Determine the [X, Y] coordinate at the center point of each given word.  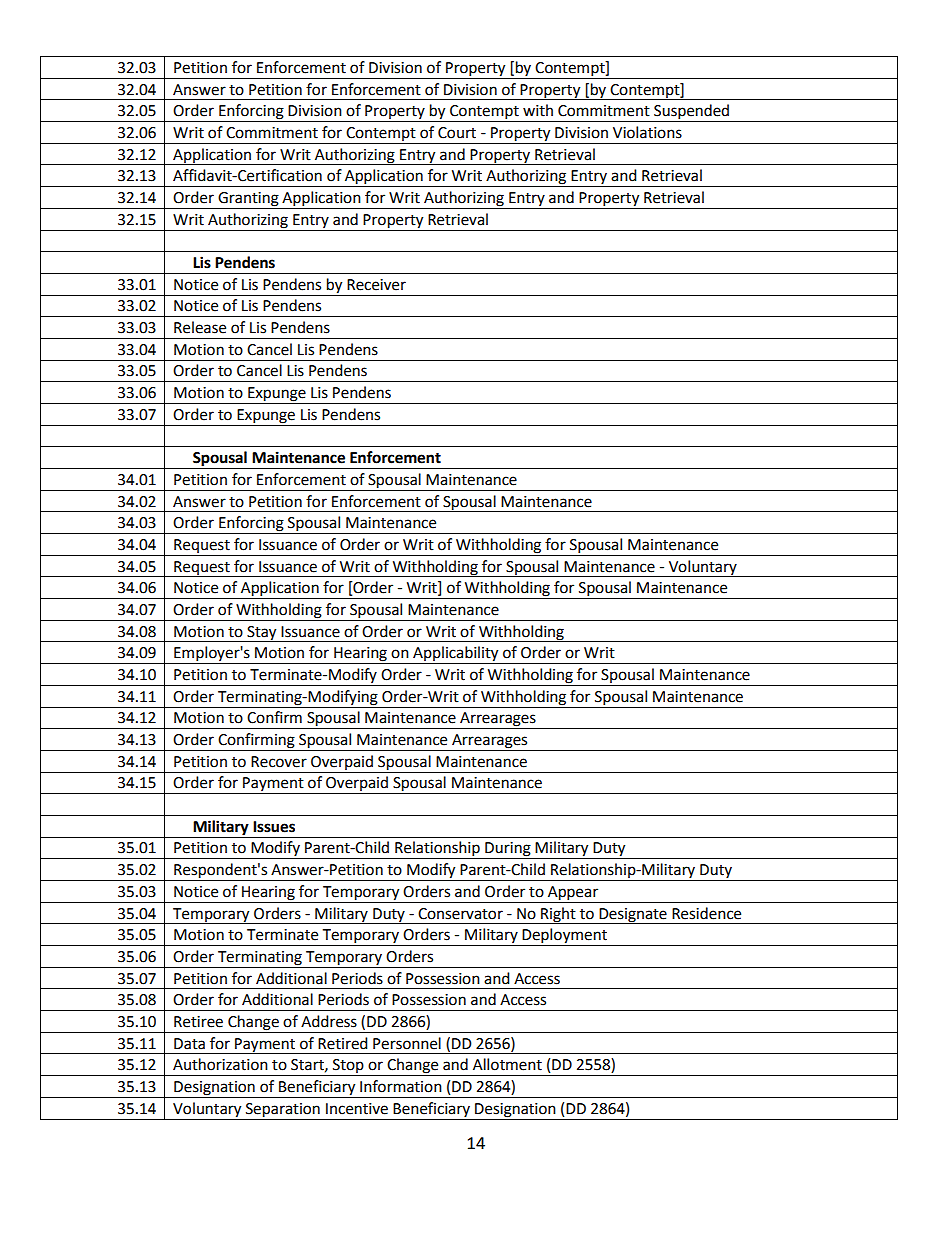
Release [200, 327]
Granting [248, 200]
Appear [573, 894]
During [508, 850]
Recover [279, 762]
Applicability [456, 655]
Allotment [507, 1064]
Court [457, 133]
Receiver [376, 285]
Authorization [220, 1064]
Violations [647, 132]
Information [401, 1086]
